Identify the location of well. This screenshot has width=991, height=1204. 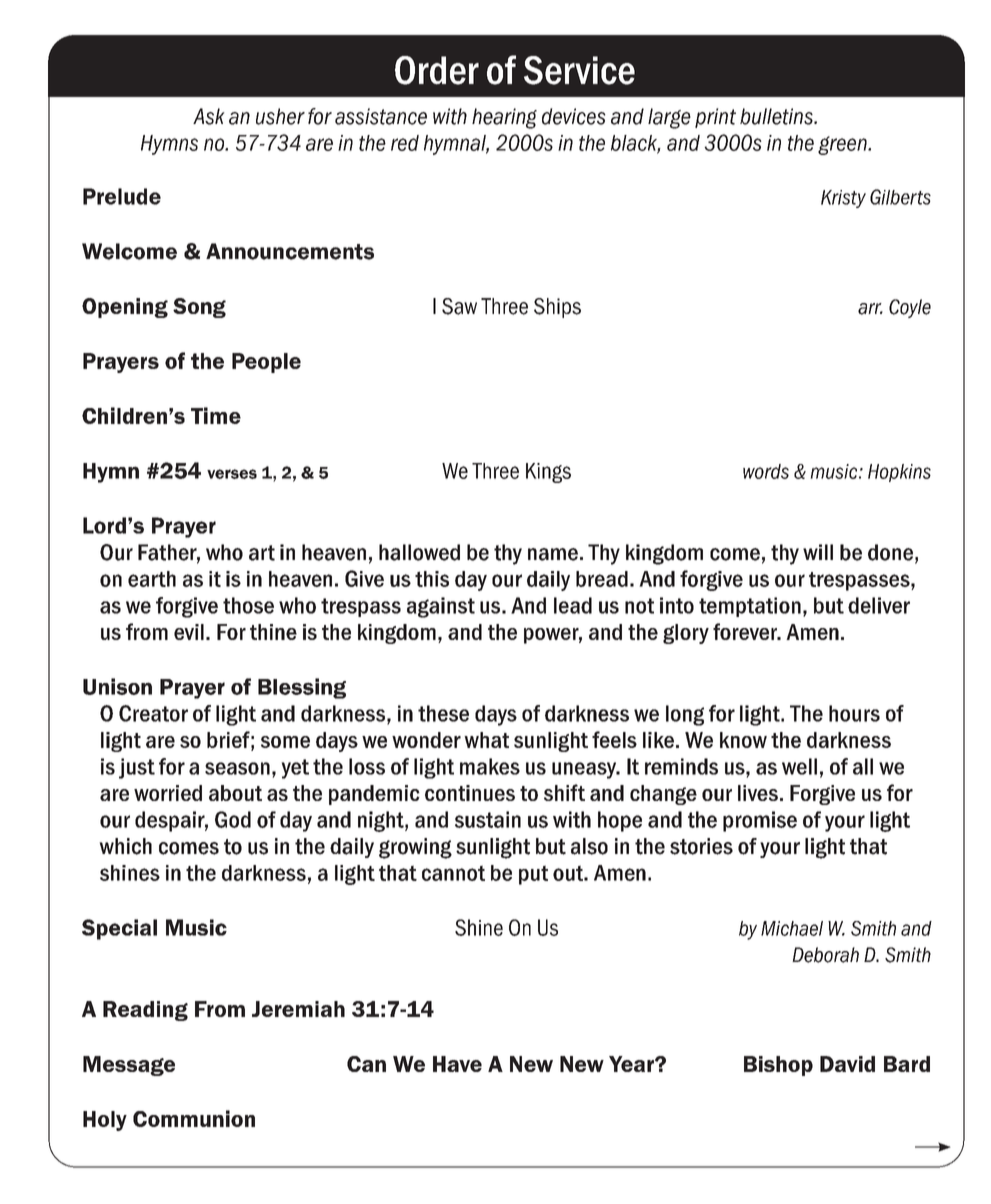
(799, 766).
